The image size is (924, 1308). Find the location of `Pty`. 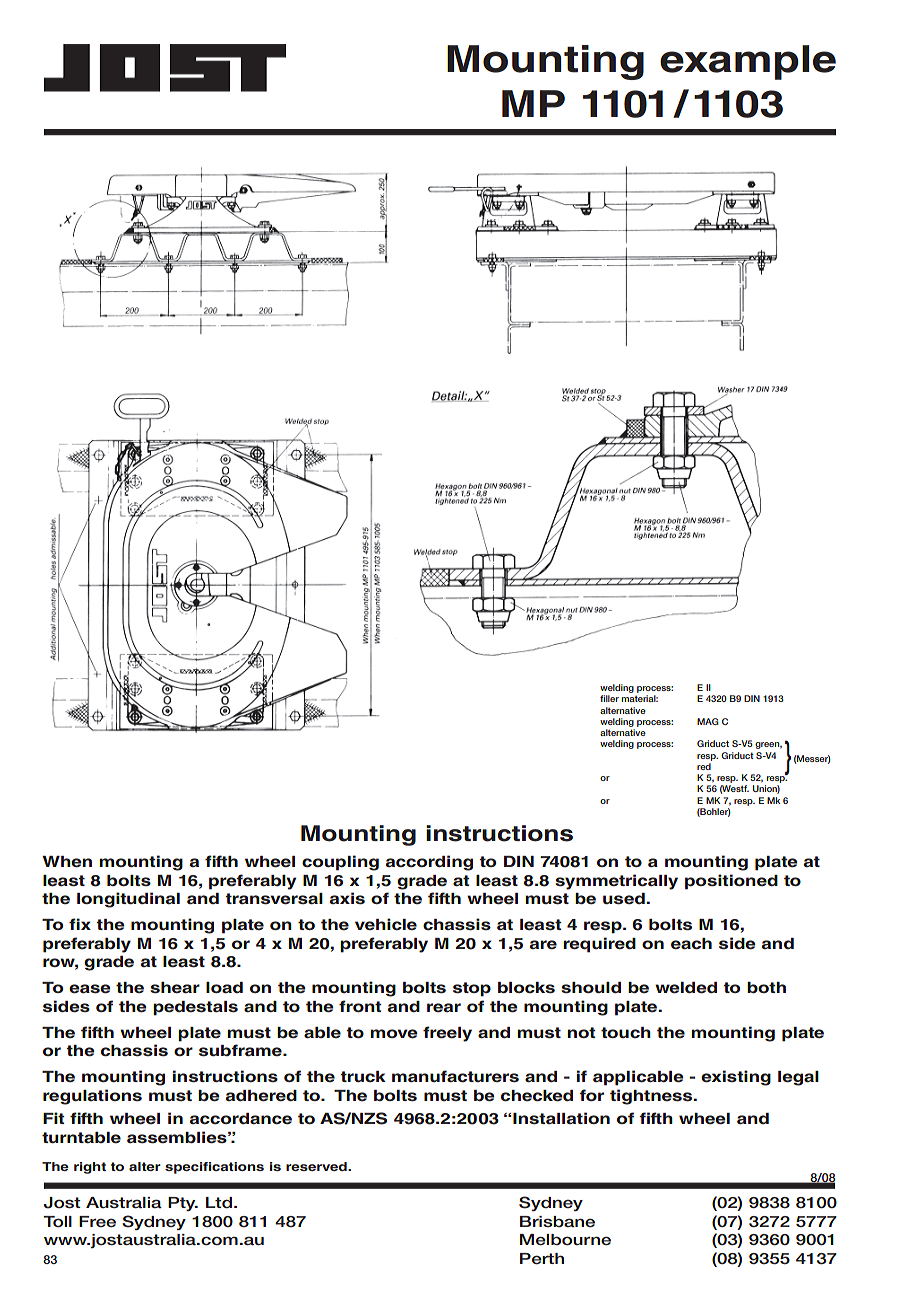

Pty is located at coordinates (183, 1204).
